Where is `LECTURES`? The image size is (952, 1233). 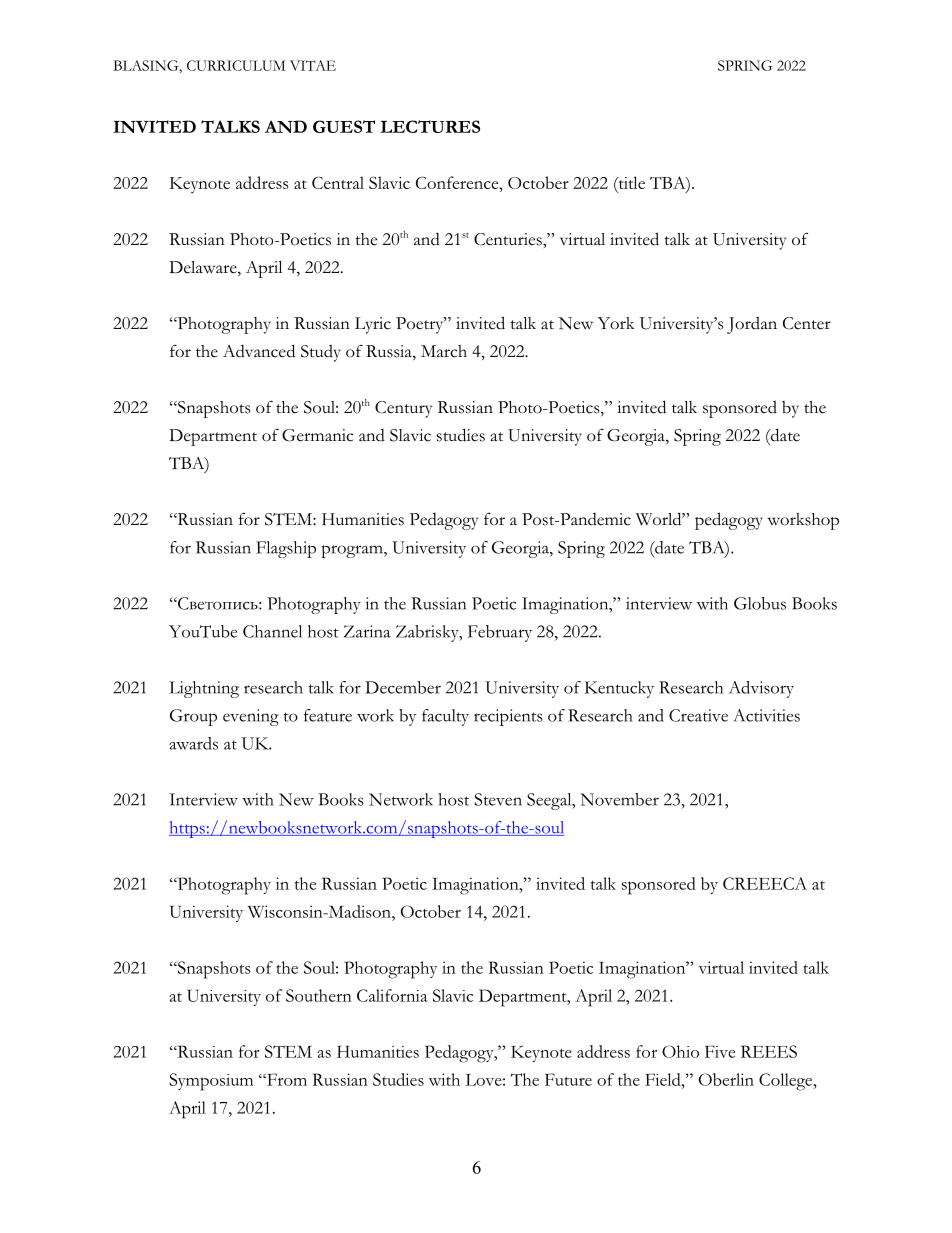
LECTURES is located at coordinates (430, 126).
